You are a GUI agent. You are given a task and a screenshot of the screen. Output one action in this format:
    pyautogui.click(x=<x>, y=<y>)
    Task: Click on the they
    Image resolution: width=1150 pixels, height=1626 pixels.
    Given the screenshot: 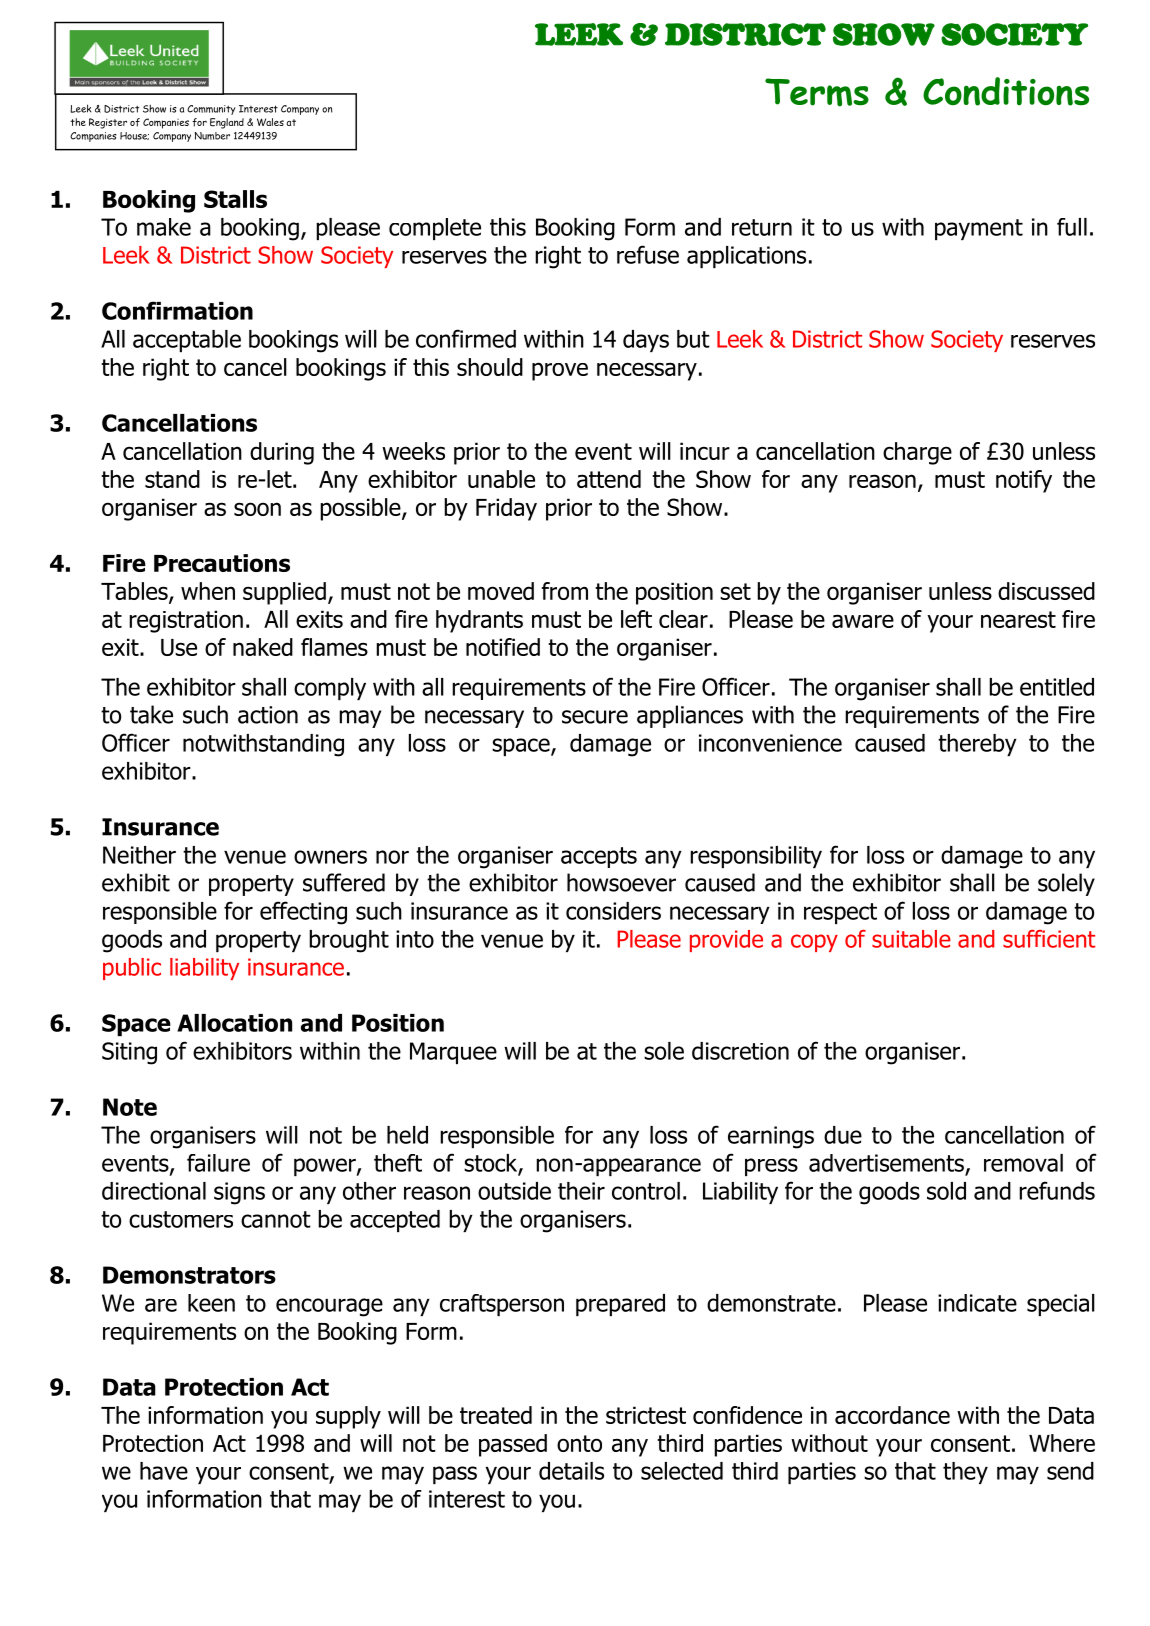 What is the action you would take?
    pyautogui.click(x=965, y=1473)
